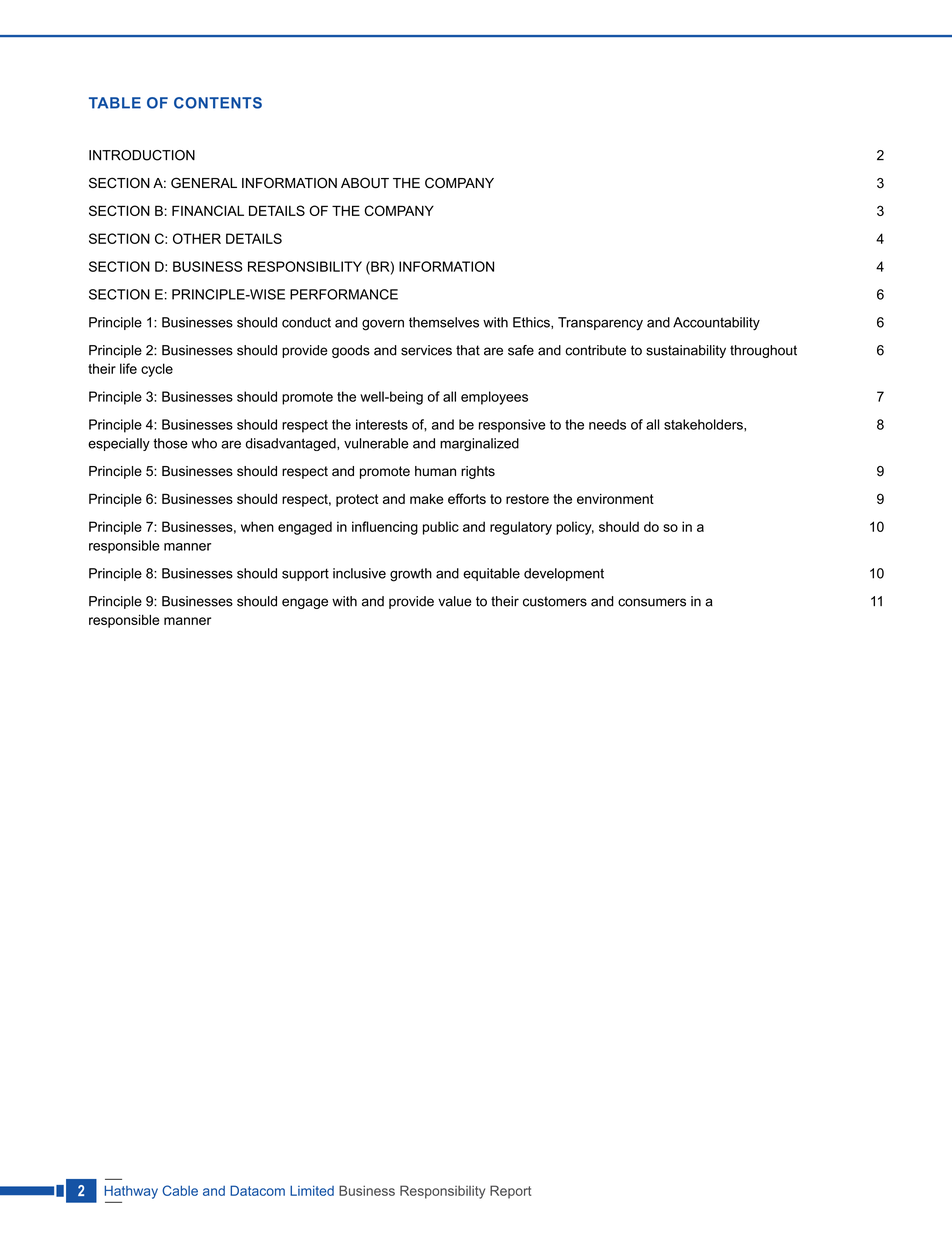 Image resolution: width=952 pixels, height=1233 pixels. I want to click on Report, so click(510, 1192).
